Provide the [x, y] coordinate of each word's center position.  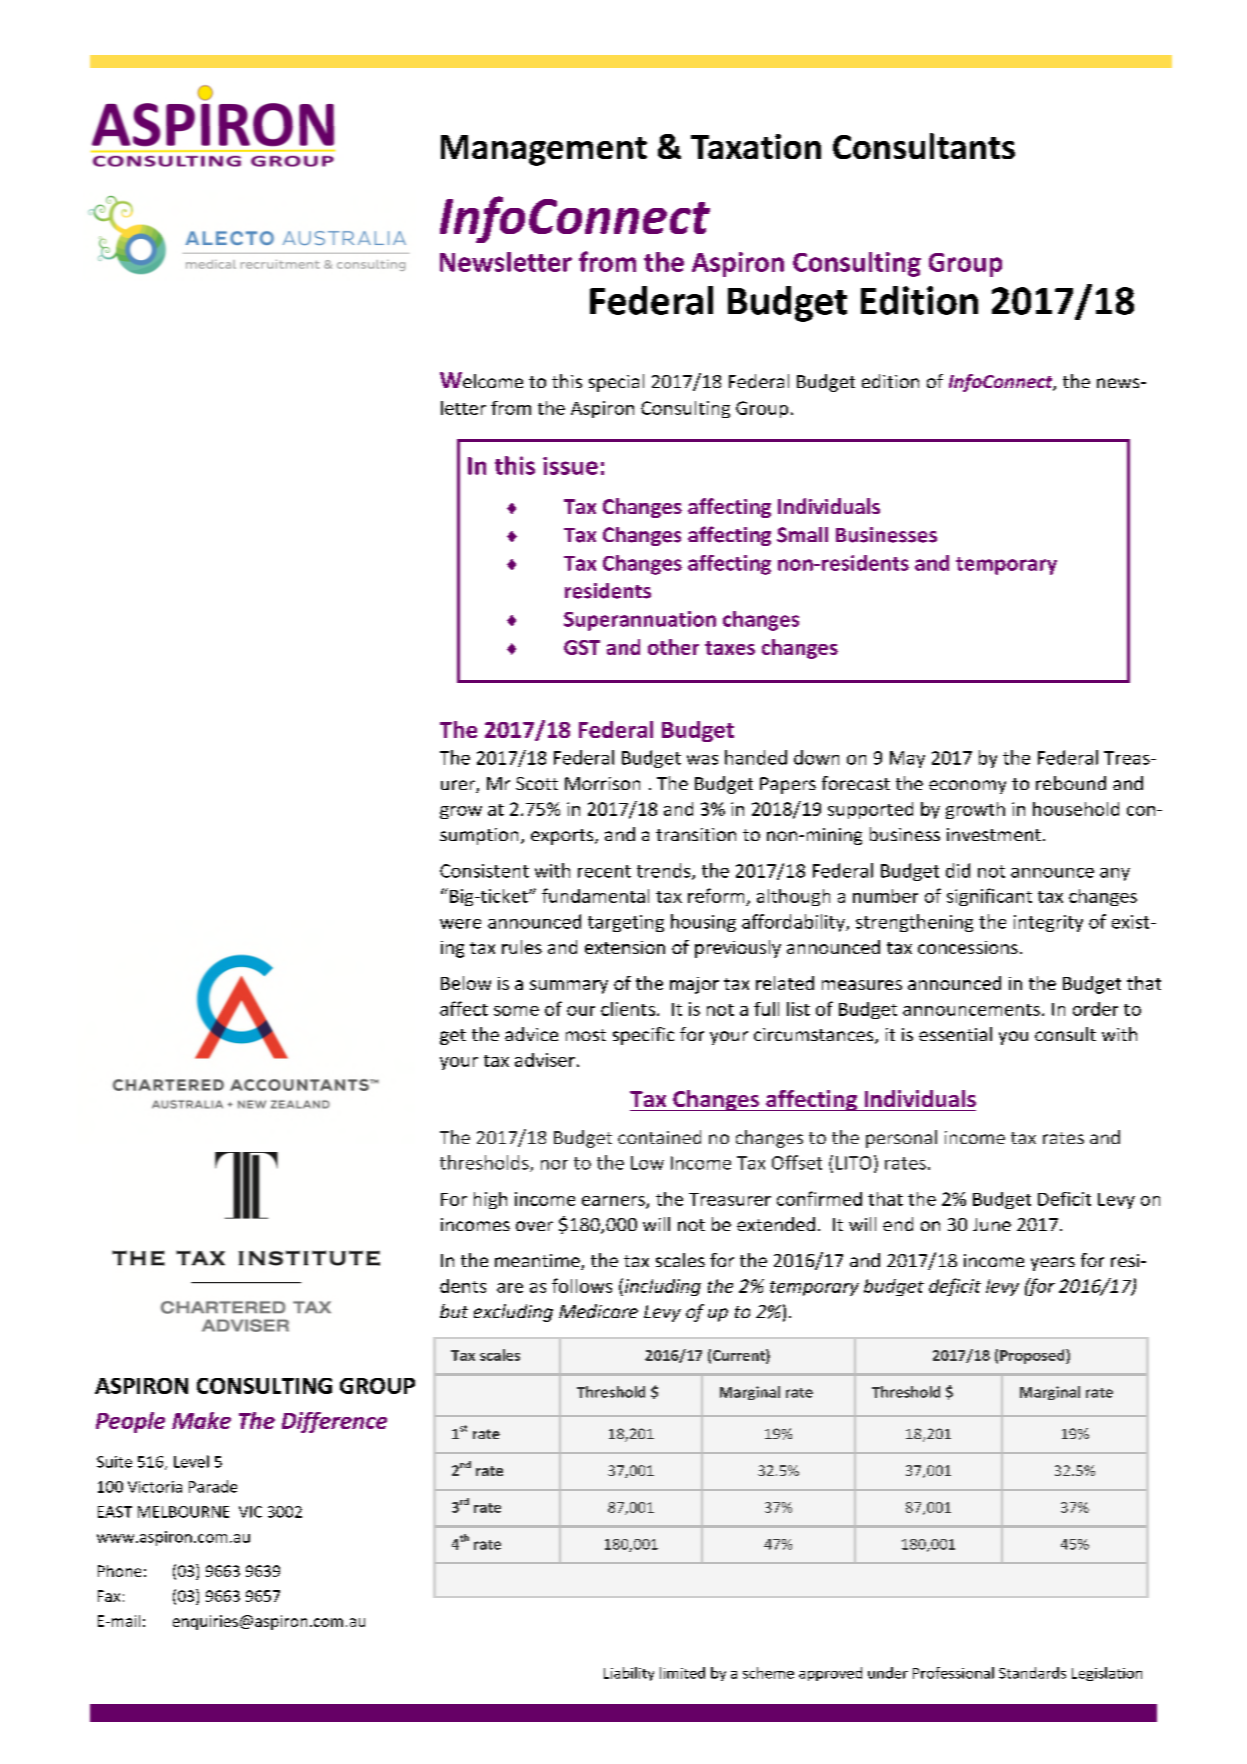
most [586, 1035]
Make [201, 1420]
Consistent [484, 871]
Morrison [602, 783]
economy [967, 787]
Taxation [756, 146]
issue [570, 466]
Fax [109, 1596]
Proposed [1033, 1356]
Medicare [598, 1311]
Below [466, 983]
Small [802, 535]
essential [955, 1034]
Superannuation [640, 621]
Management [544, 150]
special [616, 383]
